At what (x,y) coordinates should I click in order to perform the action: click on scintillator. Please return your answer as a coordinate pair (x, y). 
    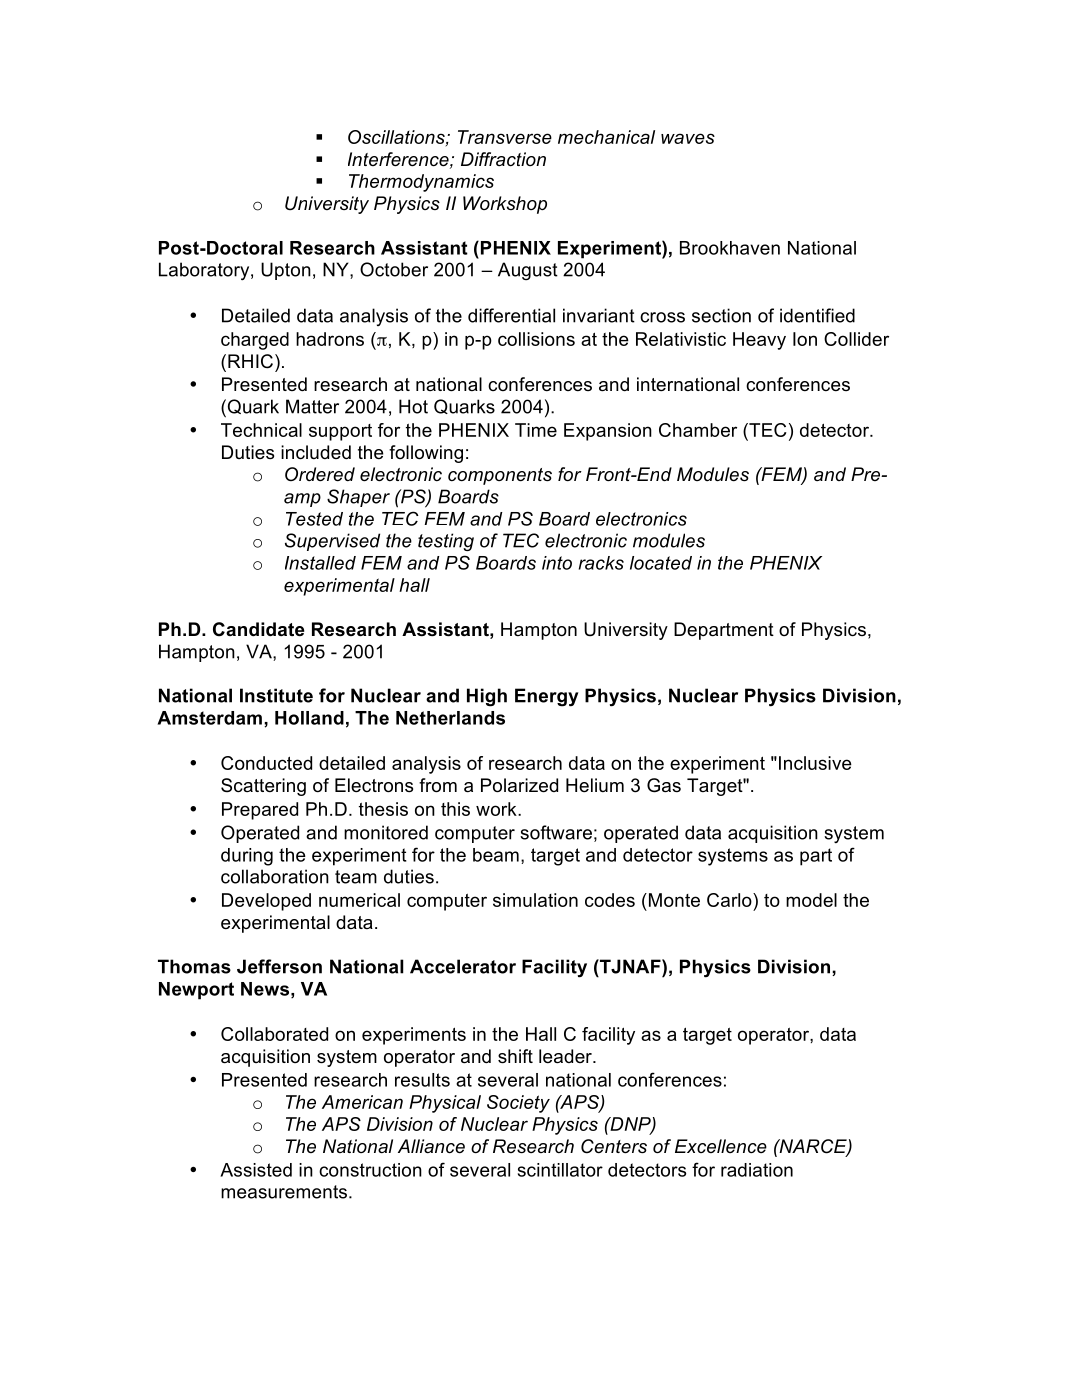
    Looking at the image, I should click on (560, 1170).
